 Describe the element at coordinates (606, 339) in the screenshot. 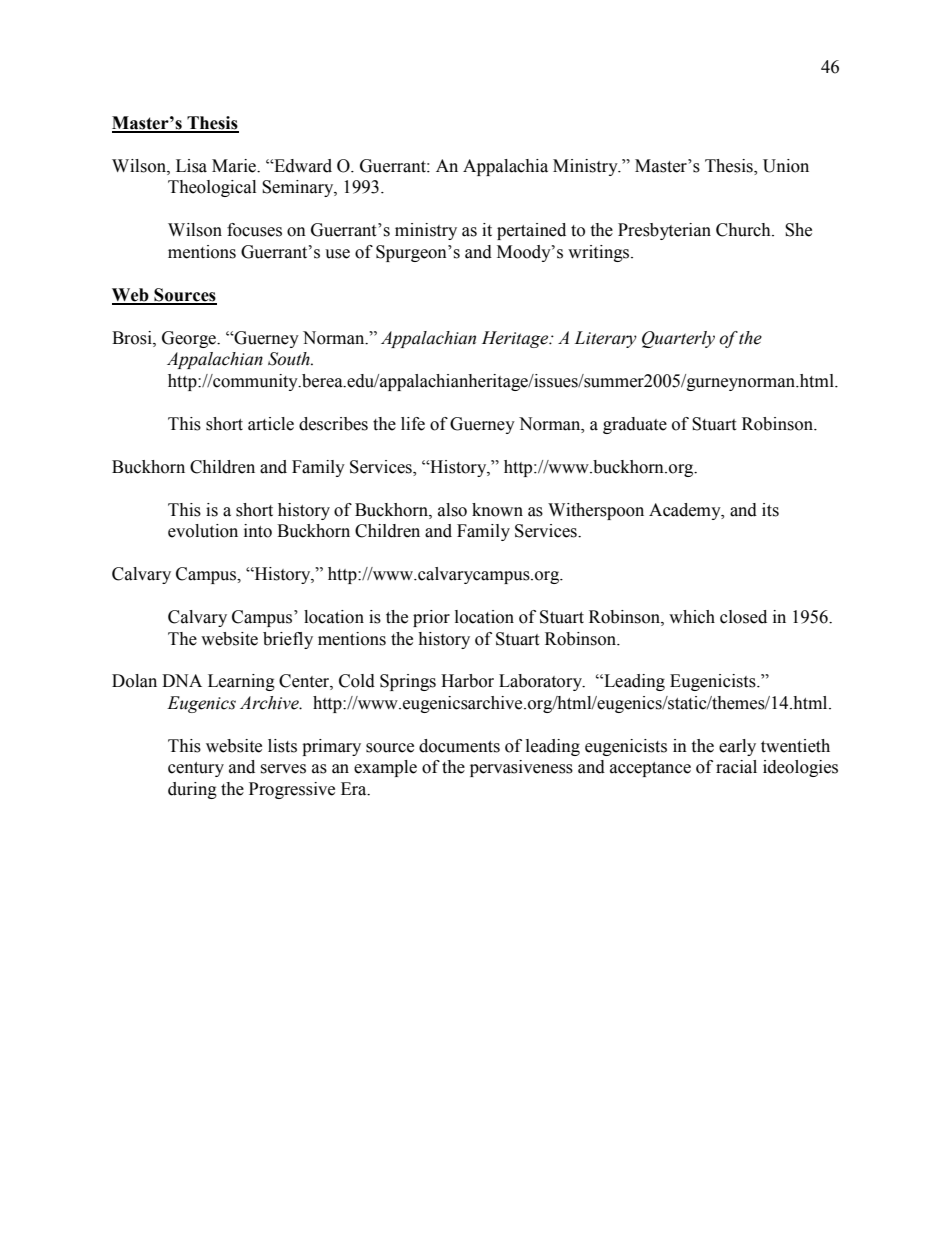

I see `Literary` at that location.
